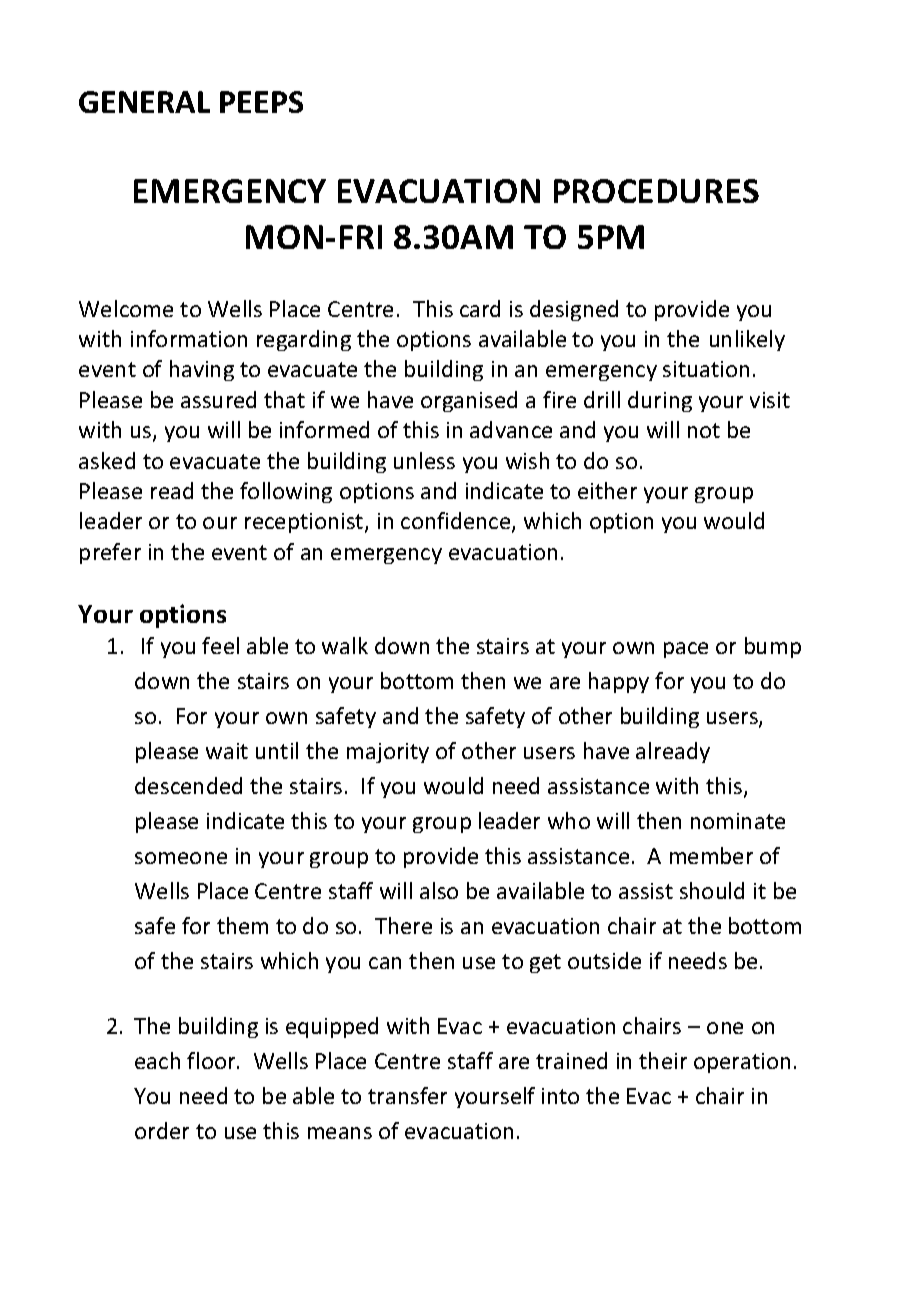 This page has height=1308, width=924. I want to click on unless, so click(424, 460).
